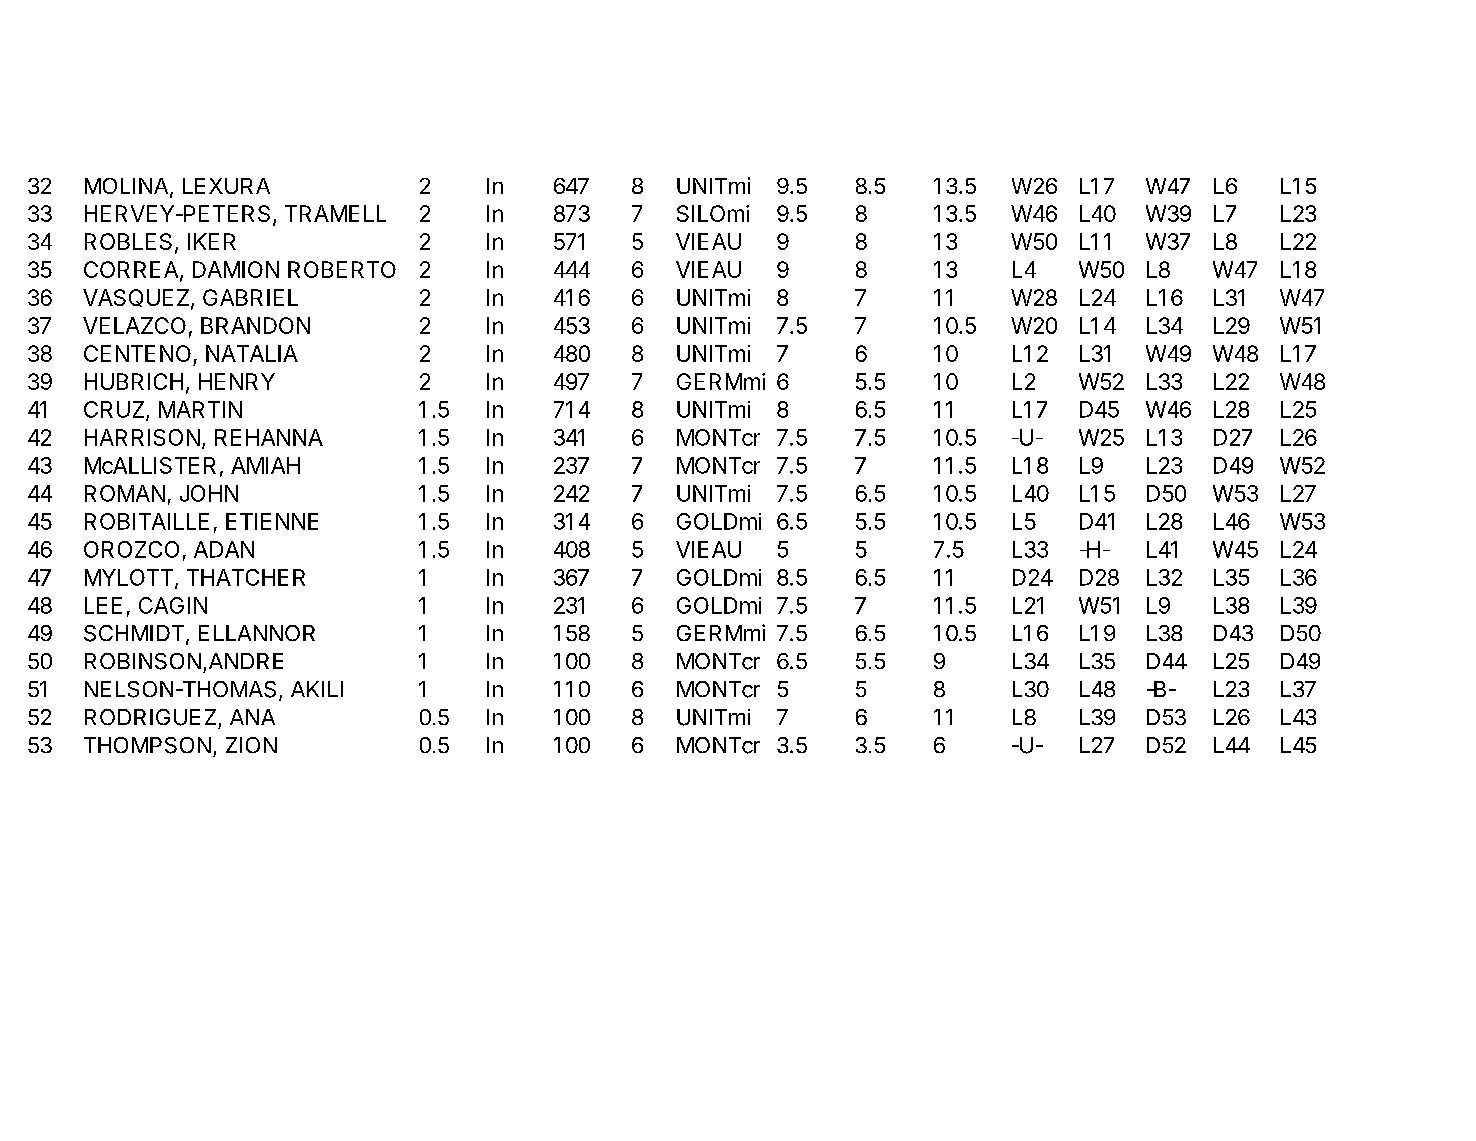 The image size is (1476, 1141). What do you see at coordinates (252, 717) in the page?
I see `ANA` at bounding box center [252, 717].
